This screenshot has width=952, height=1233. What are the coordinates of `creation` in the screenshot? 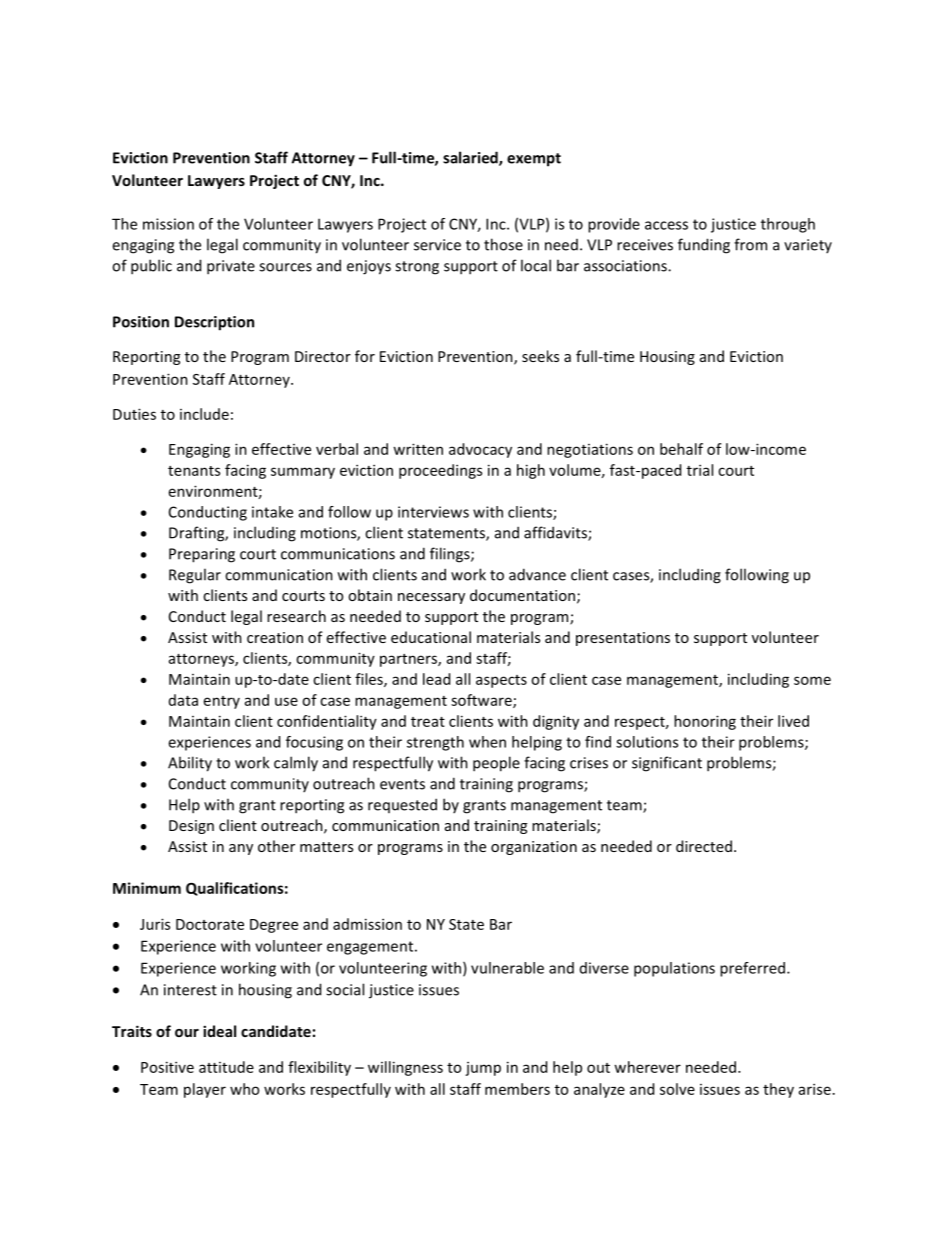 It's located at (275, 637).
